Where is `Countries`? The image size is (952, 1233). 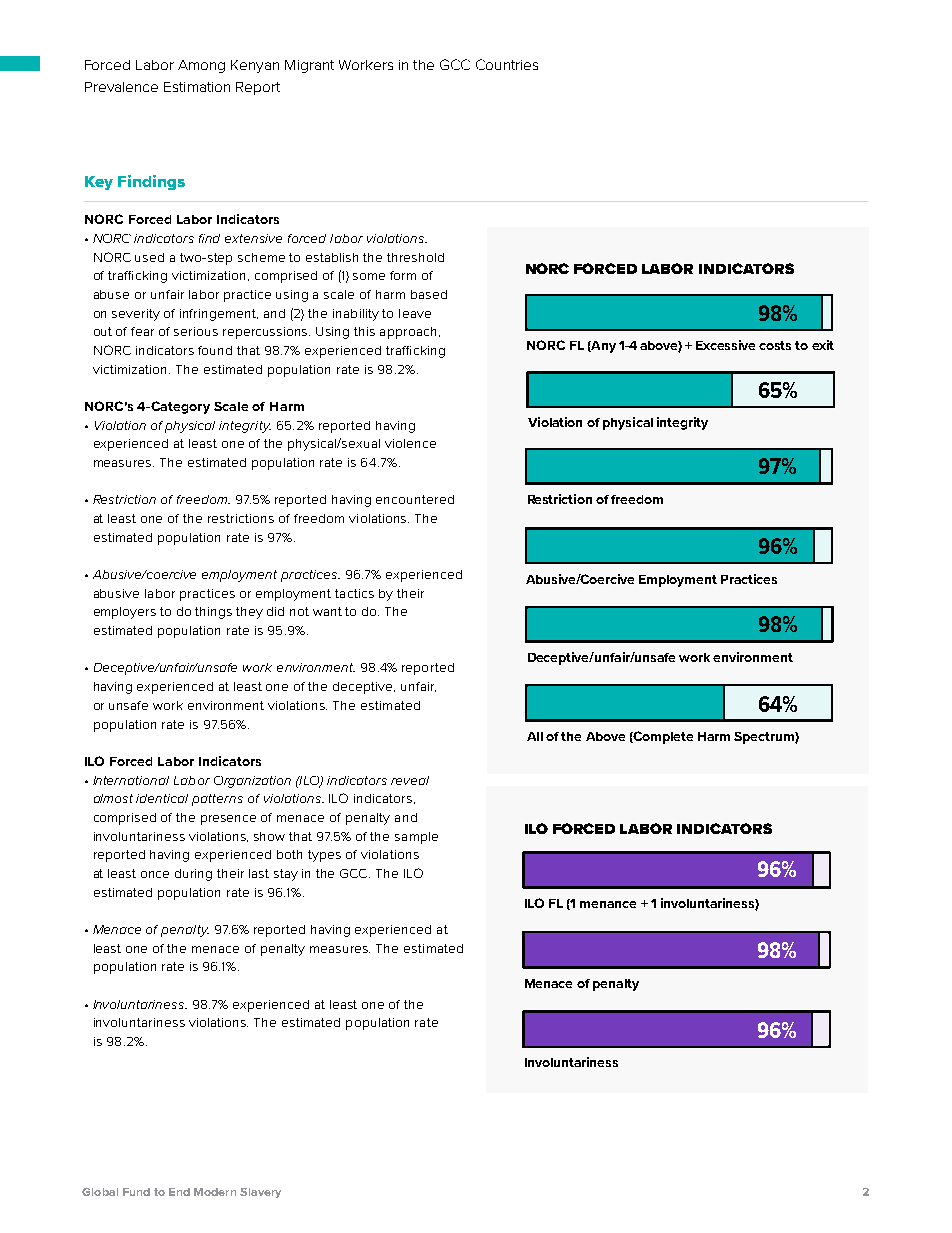
Countries is located at coordinates (507, 64).
